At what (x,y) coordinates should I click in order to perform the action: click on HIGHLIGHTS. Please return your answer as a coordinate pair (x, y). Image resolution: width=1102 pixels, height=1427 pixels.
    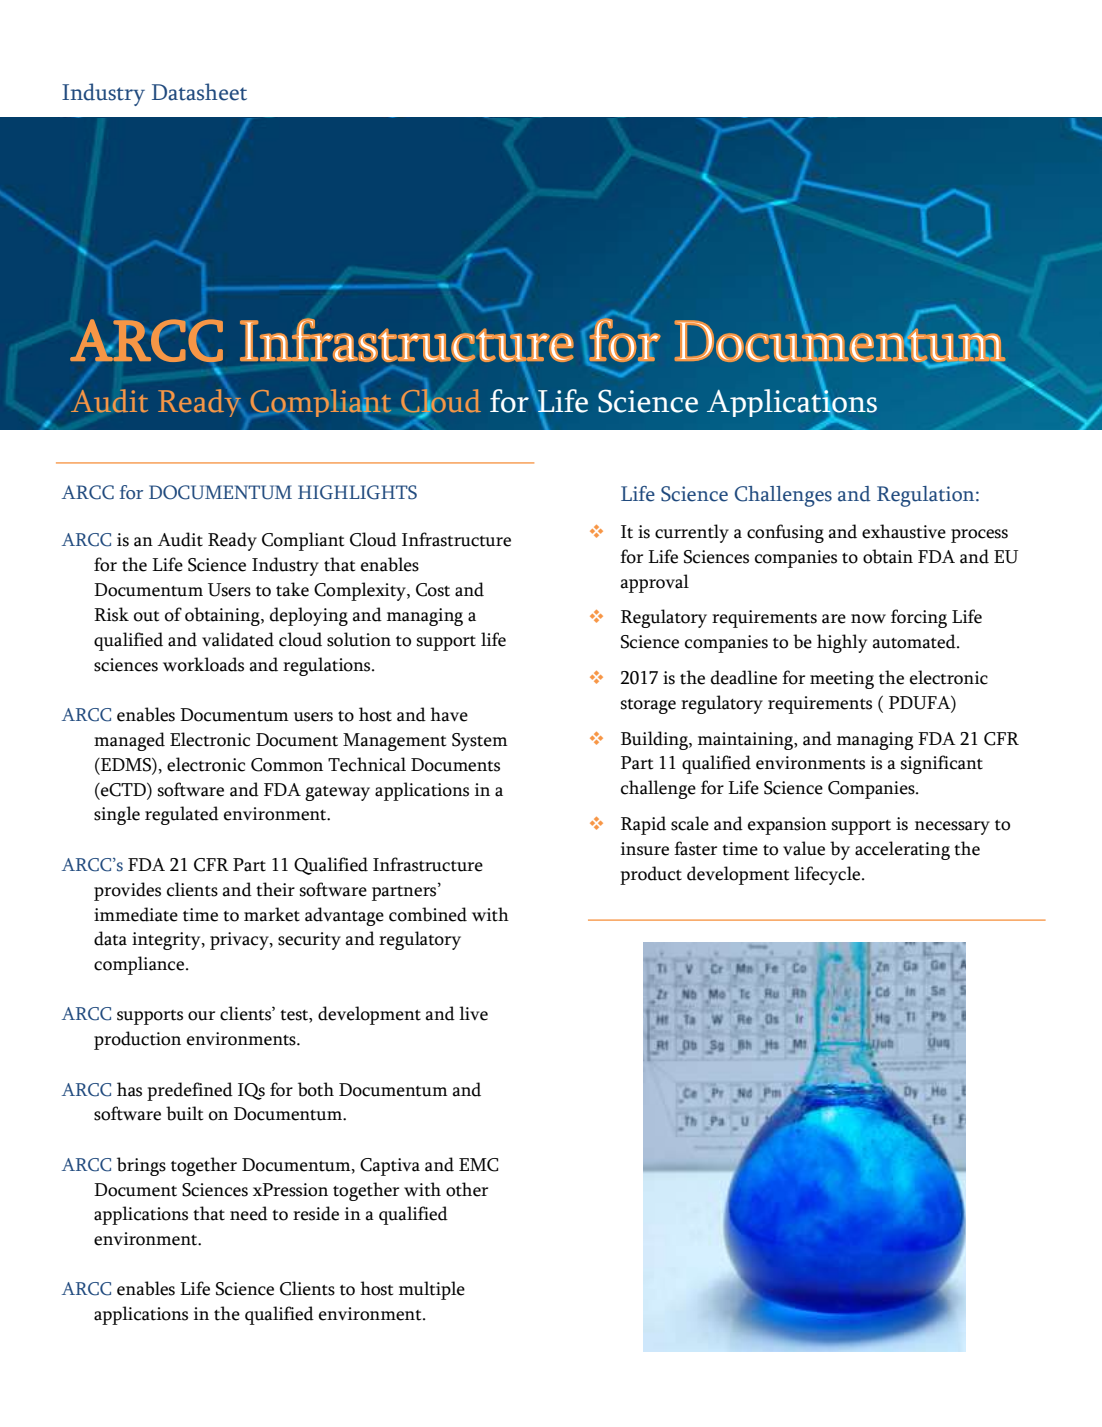
    Looking at the image, I should click on (357, 492).
